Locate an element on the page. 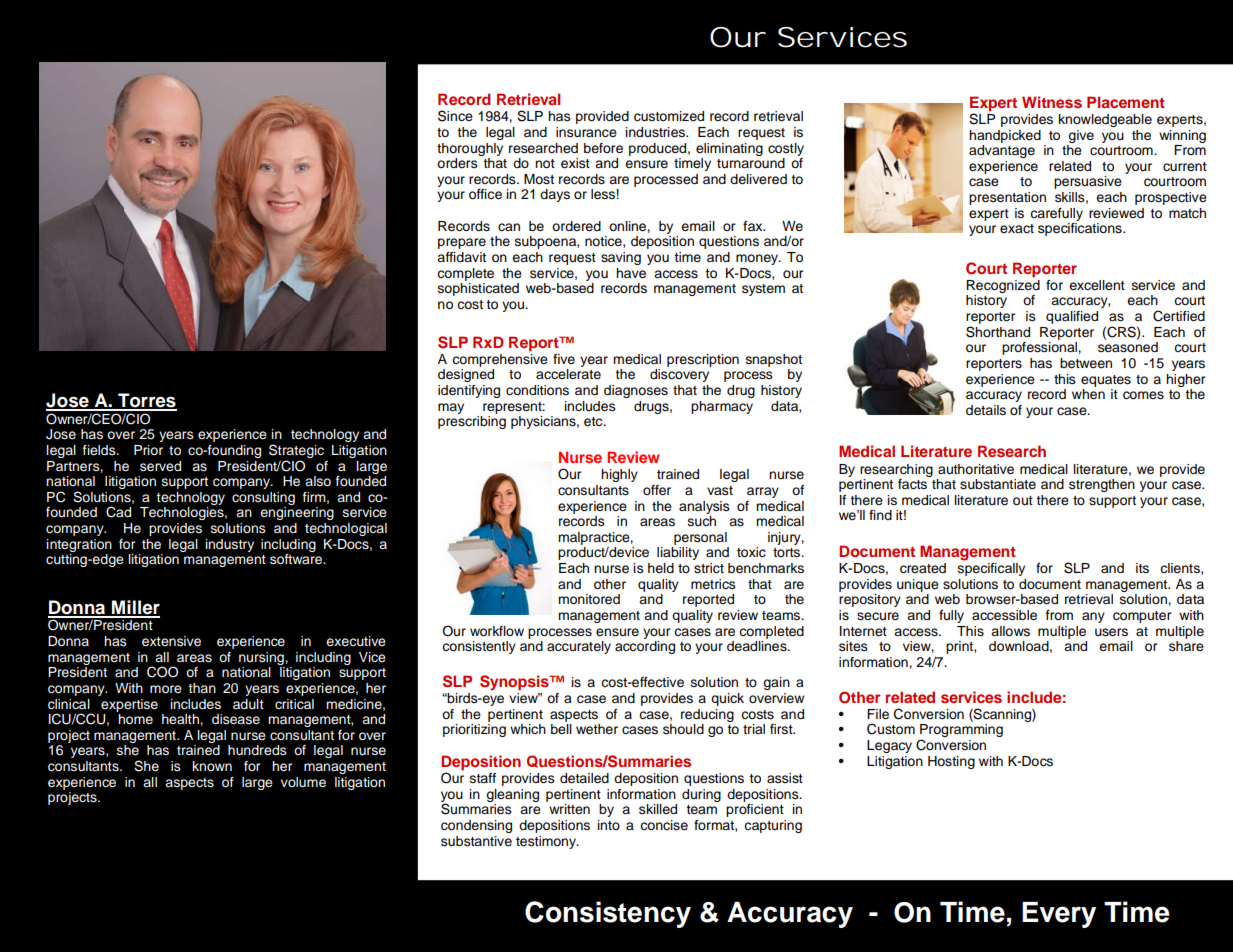  diagnoses is located at coordinates (636, 391).
